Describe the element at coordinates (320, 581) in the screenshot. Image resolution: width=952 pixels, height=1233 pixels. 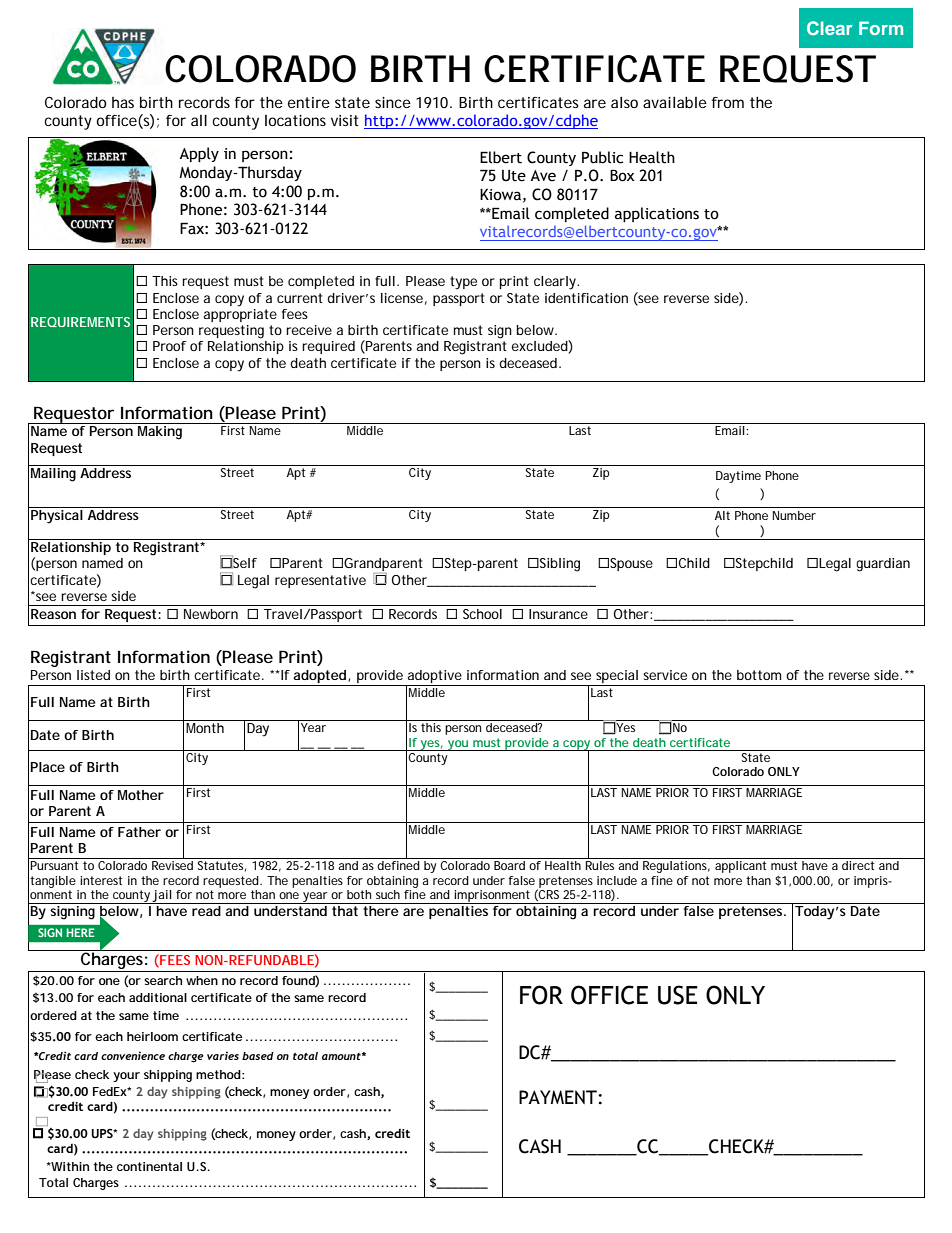
I see `representative` at that location.
